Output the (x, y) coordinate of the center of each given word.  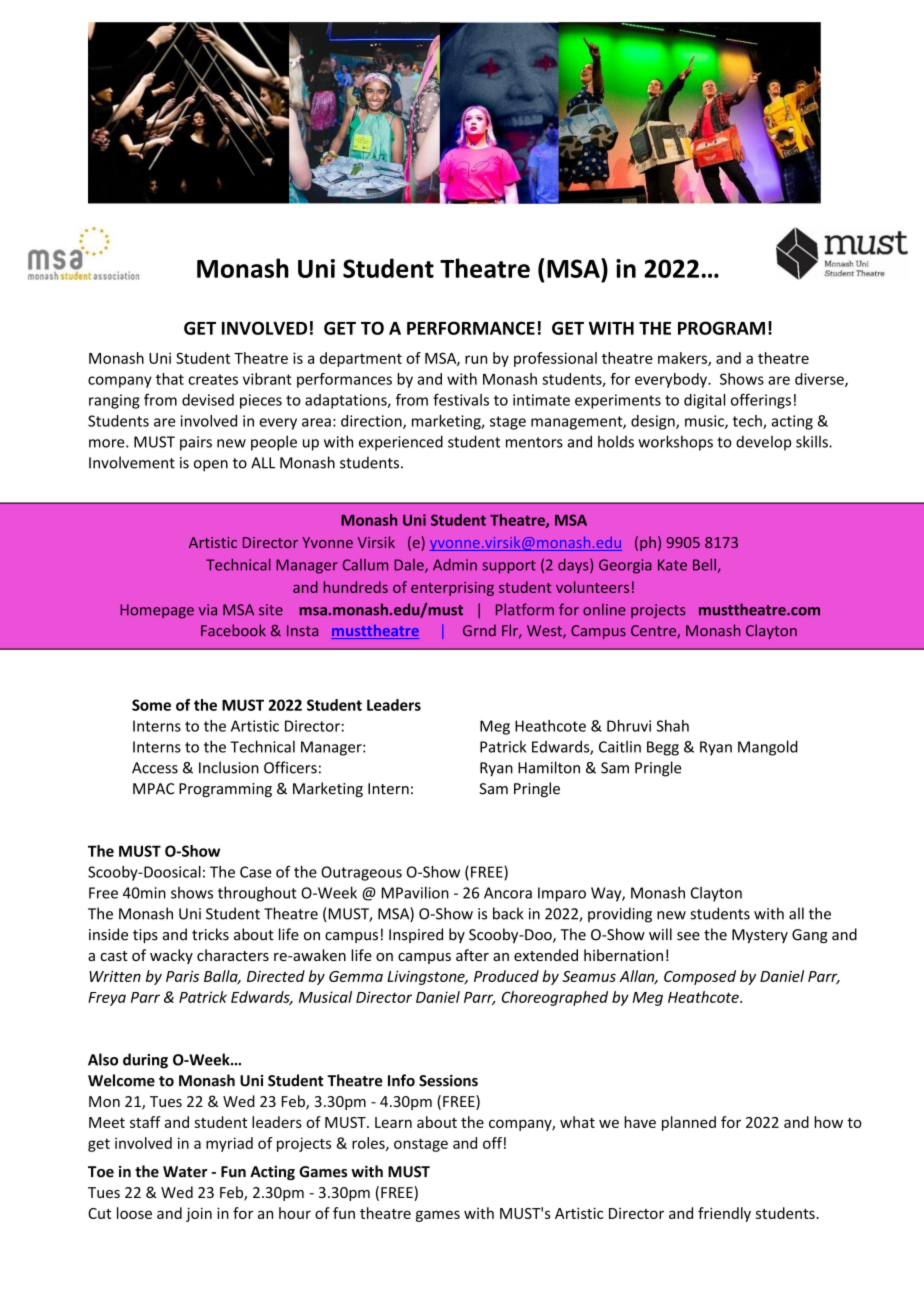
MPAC (153, 789)
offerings (761, 401)
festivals (461, 399)
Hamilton (549, 767)
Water (185, 1172)
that (170, 379)
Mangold (768, 748)
